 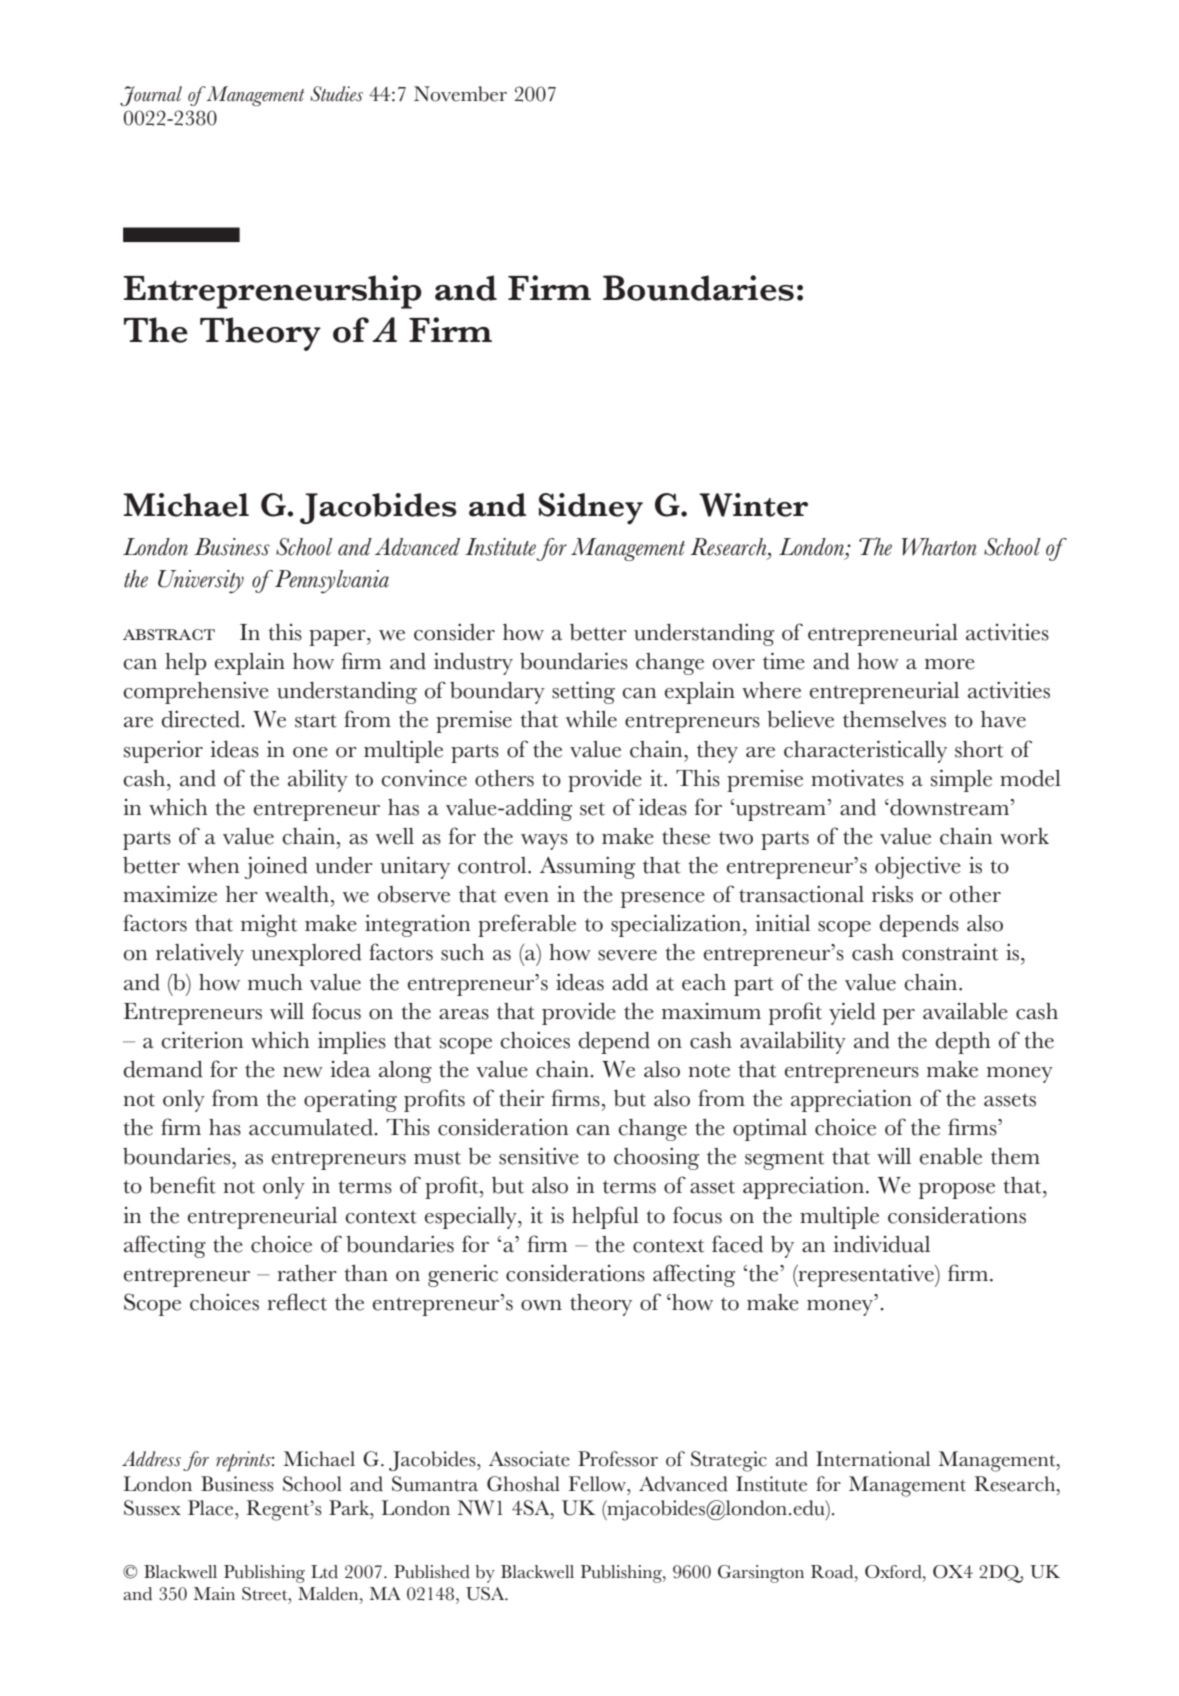 I want to click on Assuming, so click(x=587, y=867).
